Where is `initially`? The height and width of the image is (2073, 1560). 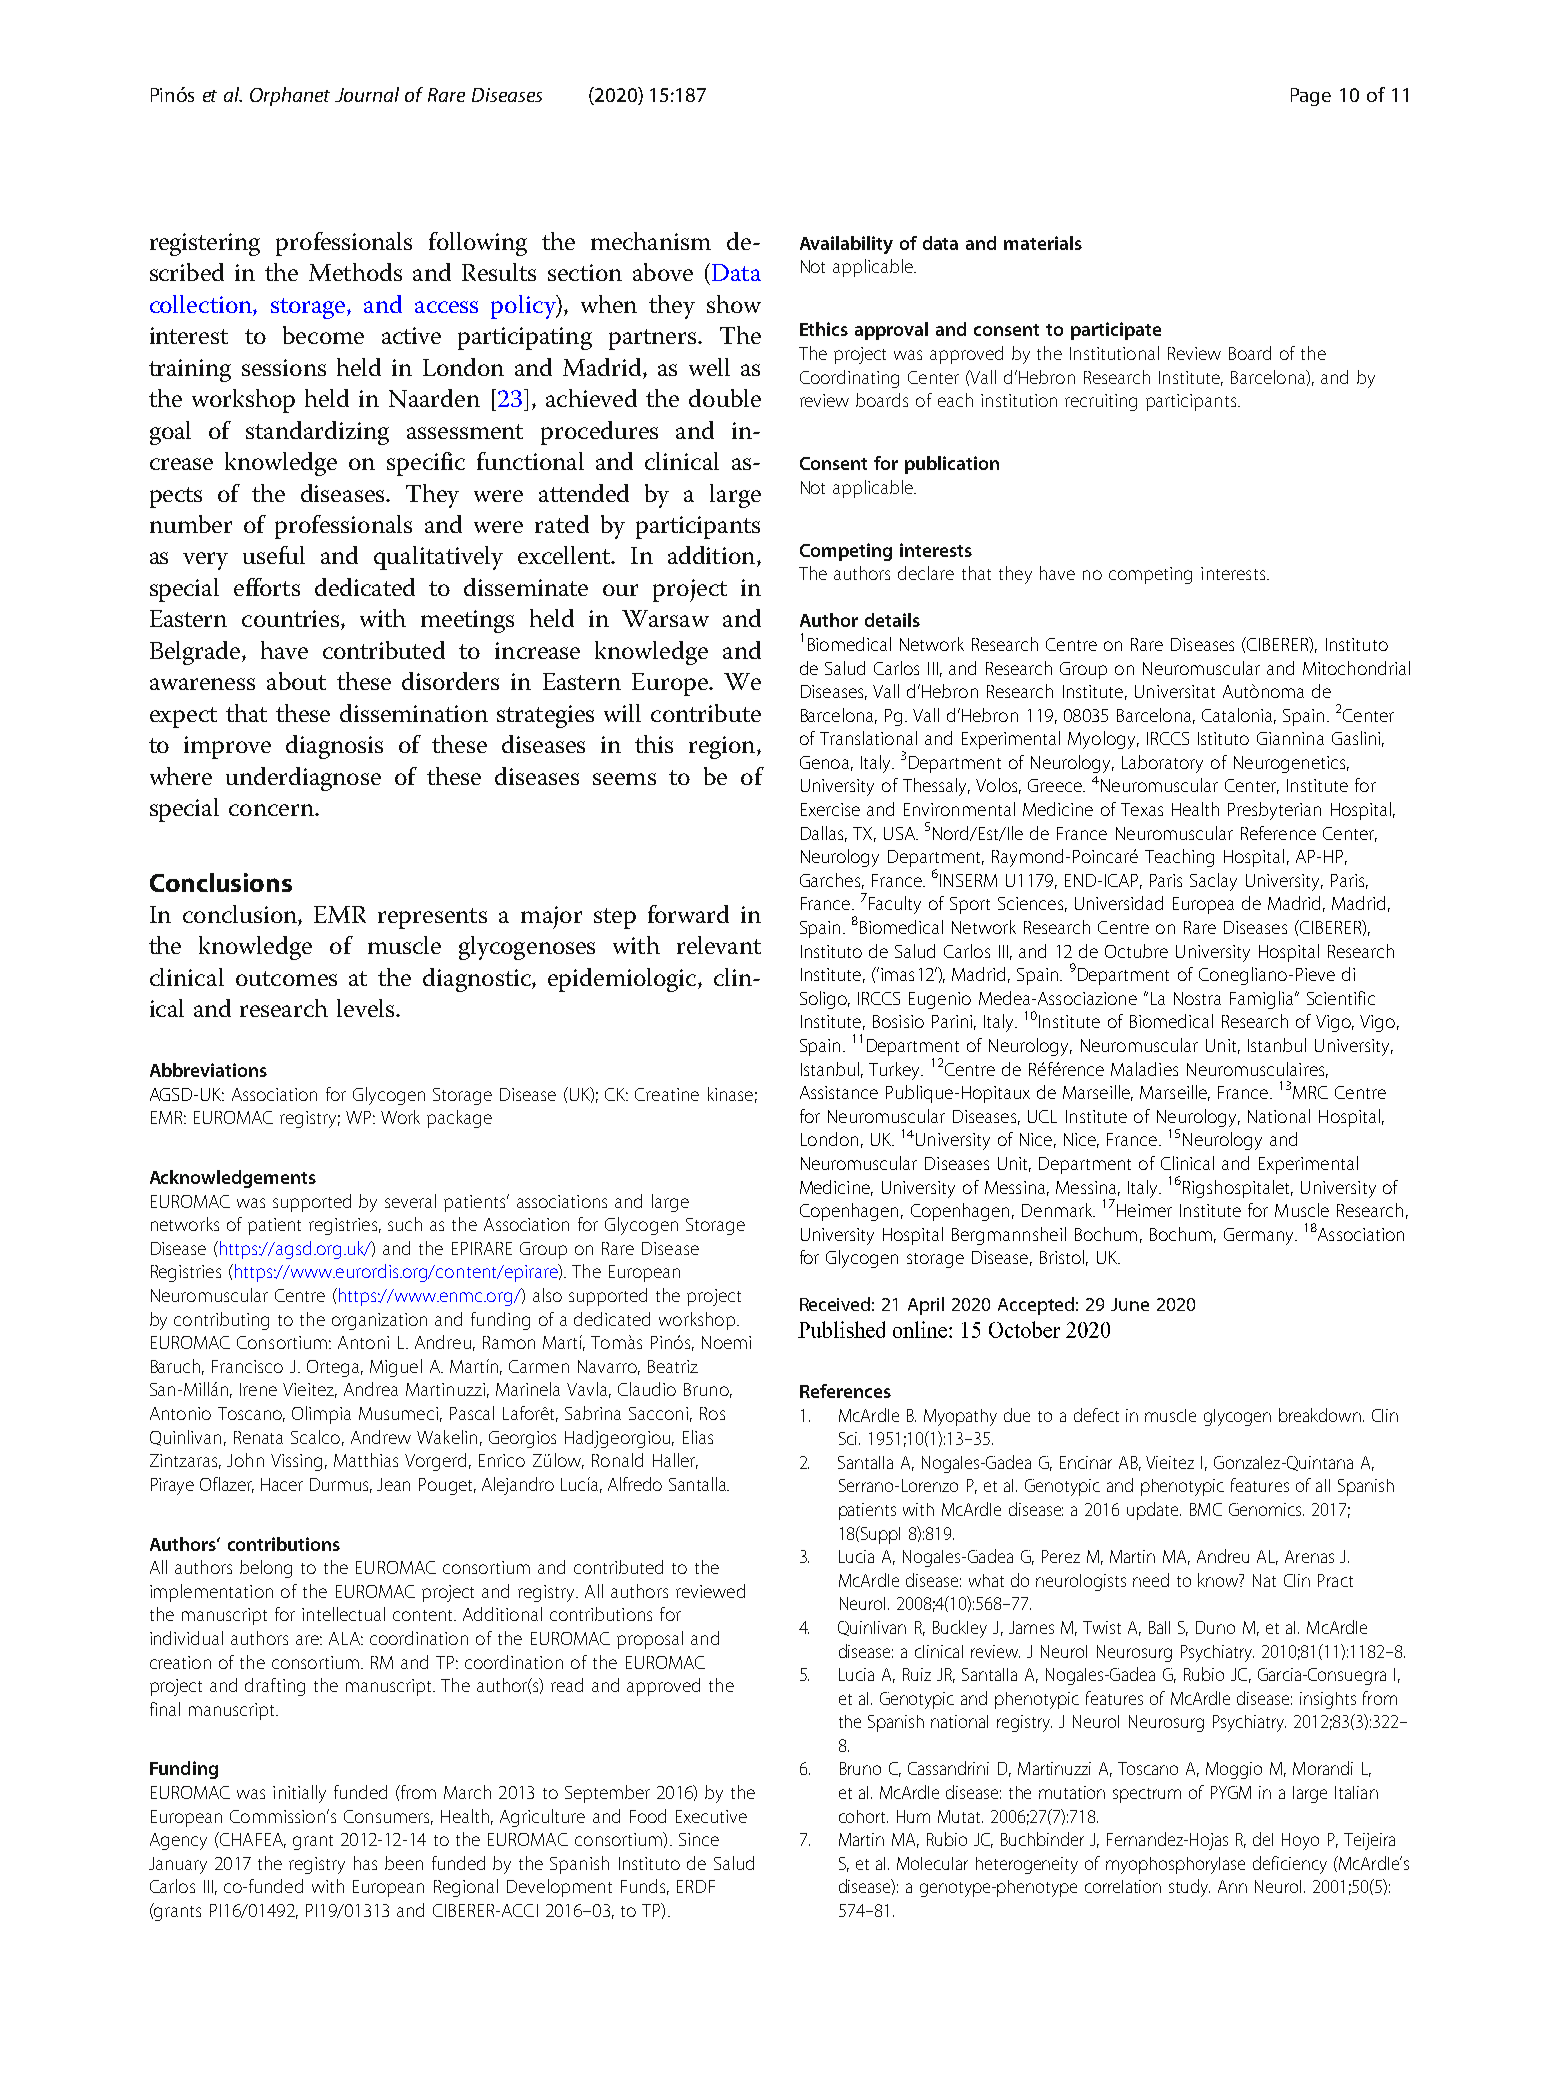 initially is located at coordinates (299, 1794).
